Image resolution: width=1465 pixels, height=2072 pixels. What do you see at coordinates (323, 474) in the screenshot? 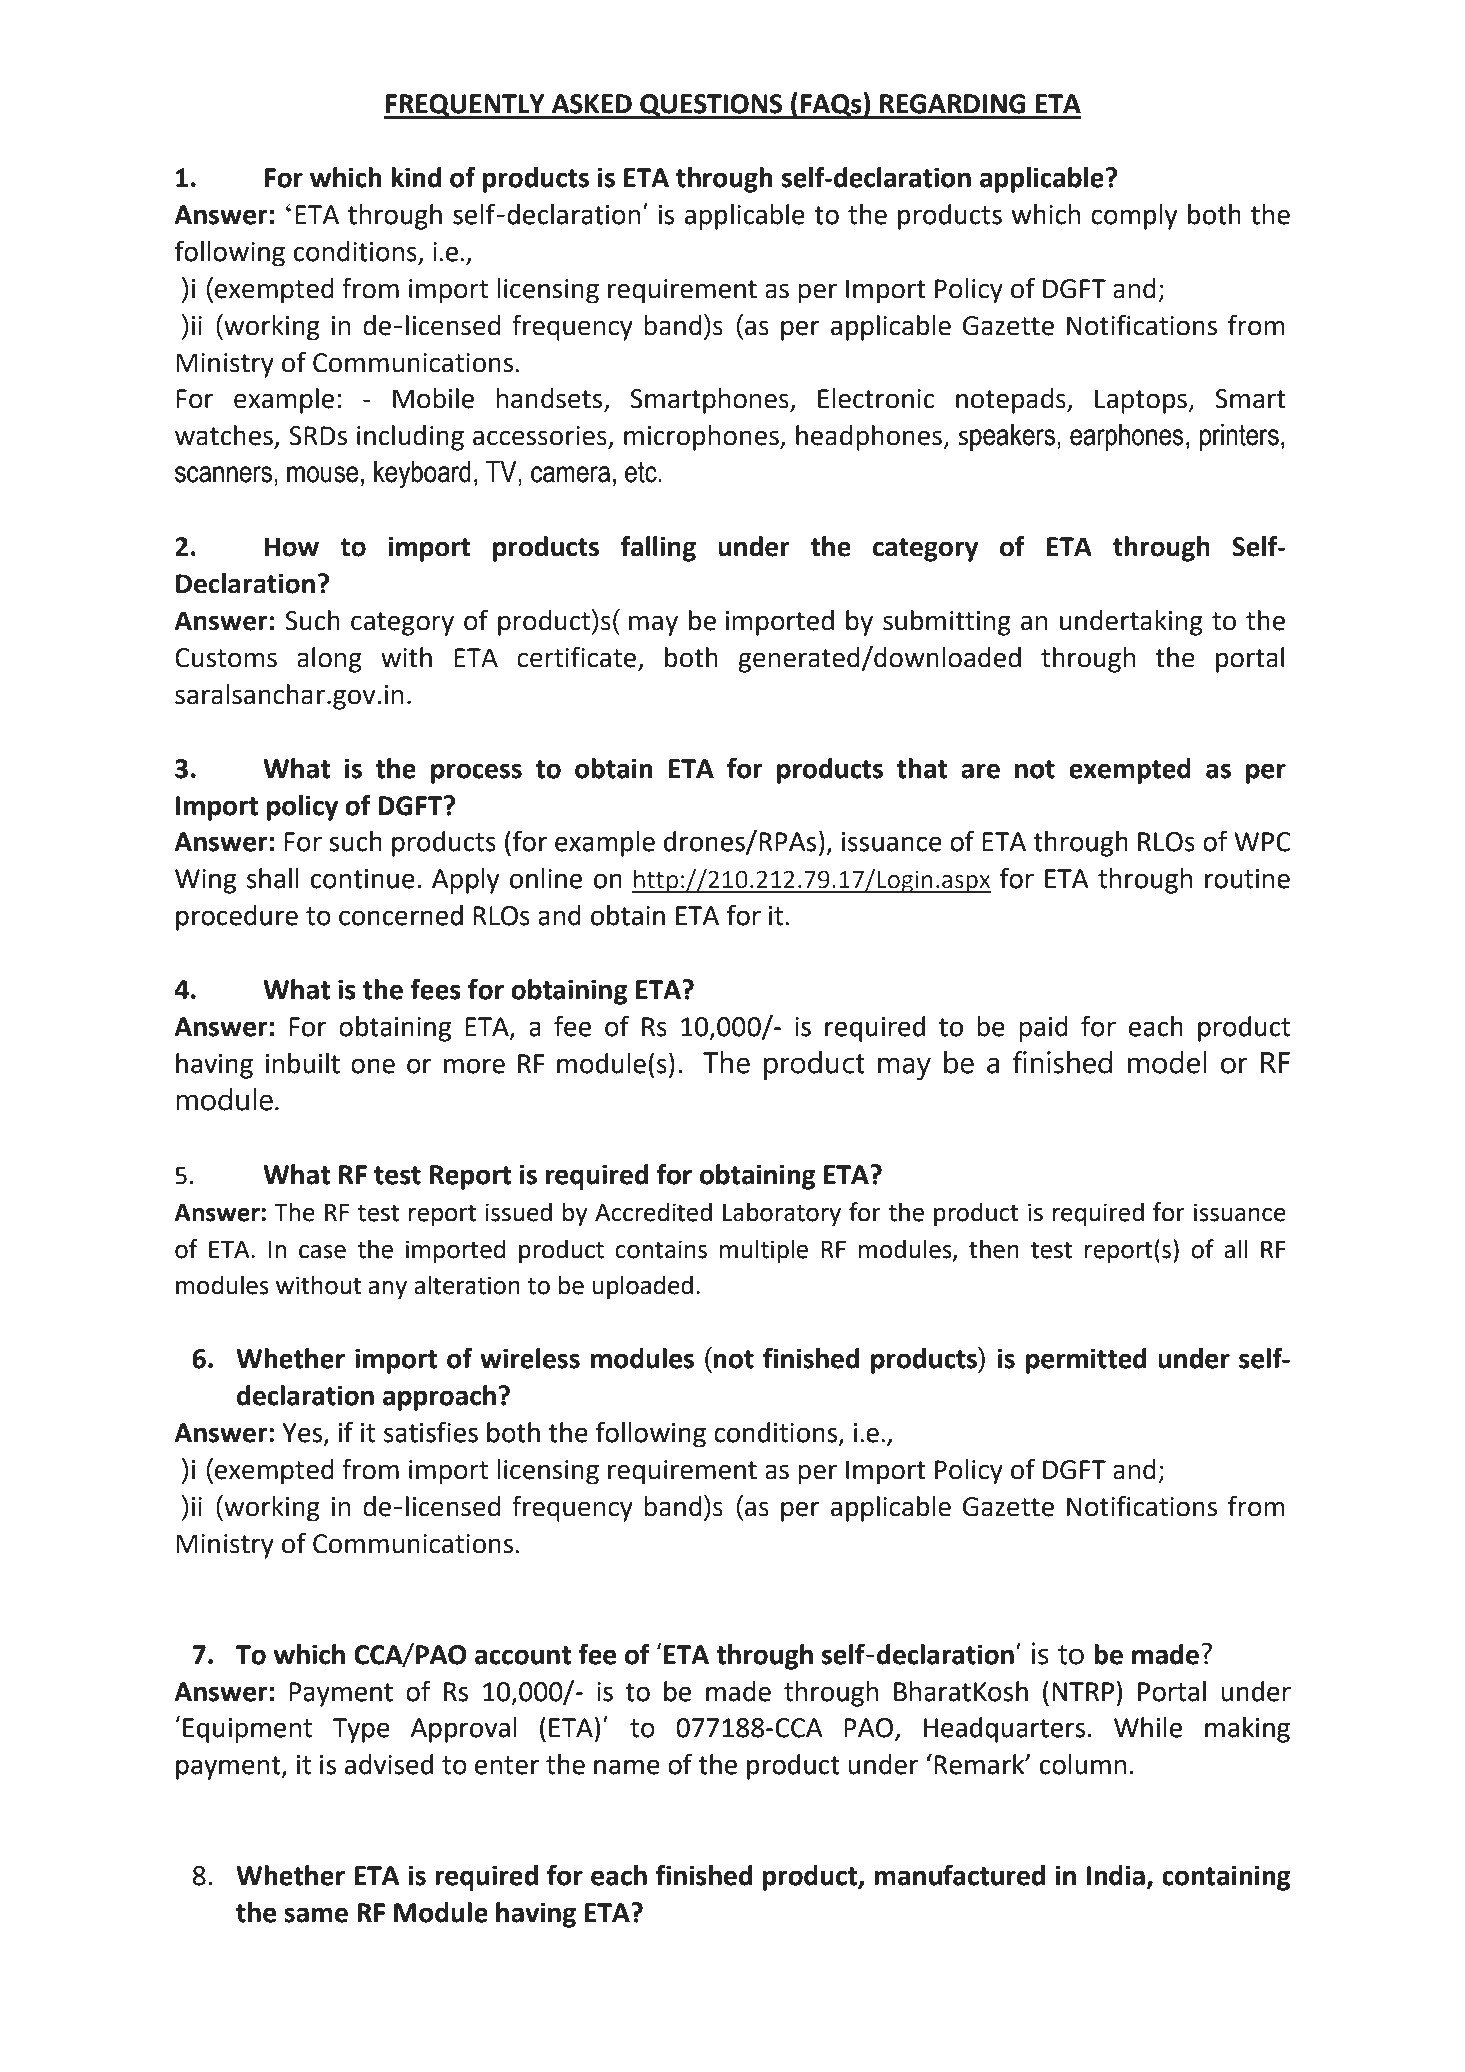
I see `mouse` at bounding box center [323, 474].
